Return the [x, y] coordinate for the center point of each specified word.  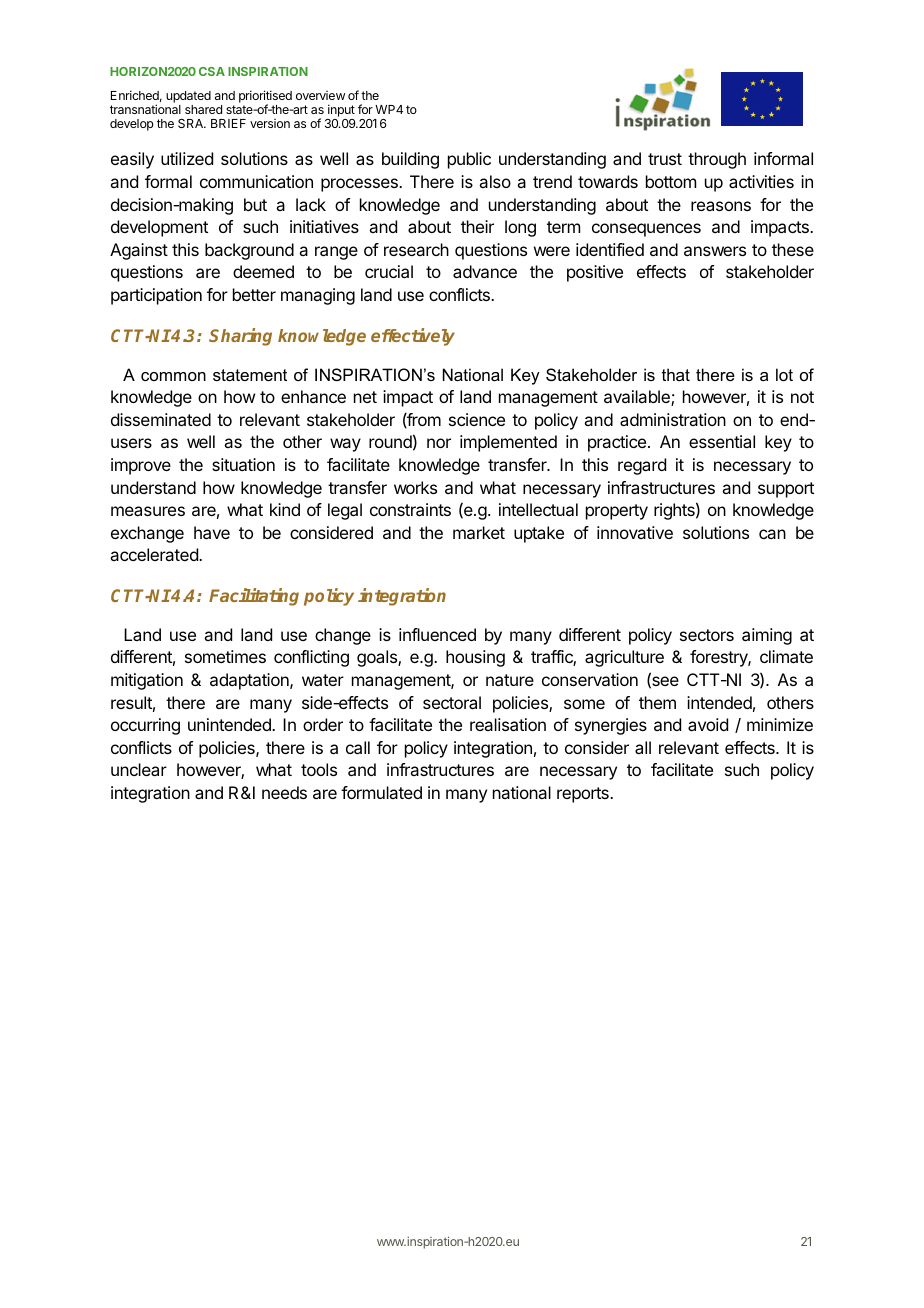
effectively [413, 337]
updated [188, 97]
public [469, 160]
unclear [139, 769]
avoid [708, 724]
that [676, 374]
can [772, 534]
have [212, 532]
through [717, 160]
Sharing [240, 337]
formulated [381, 792]
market [479, 532]
